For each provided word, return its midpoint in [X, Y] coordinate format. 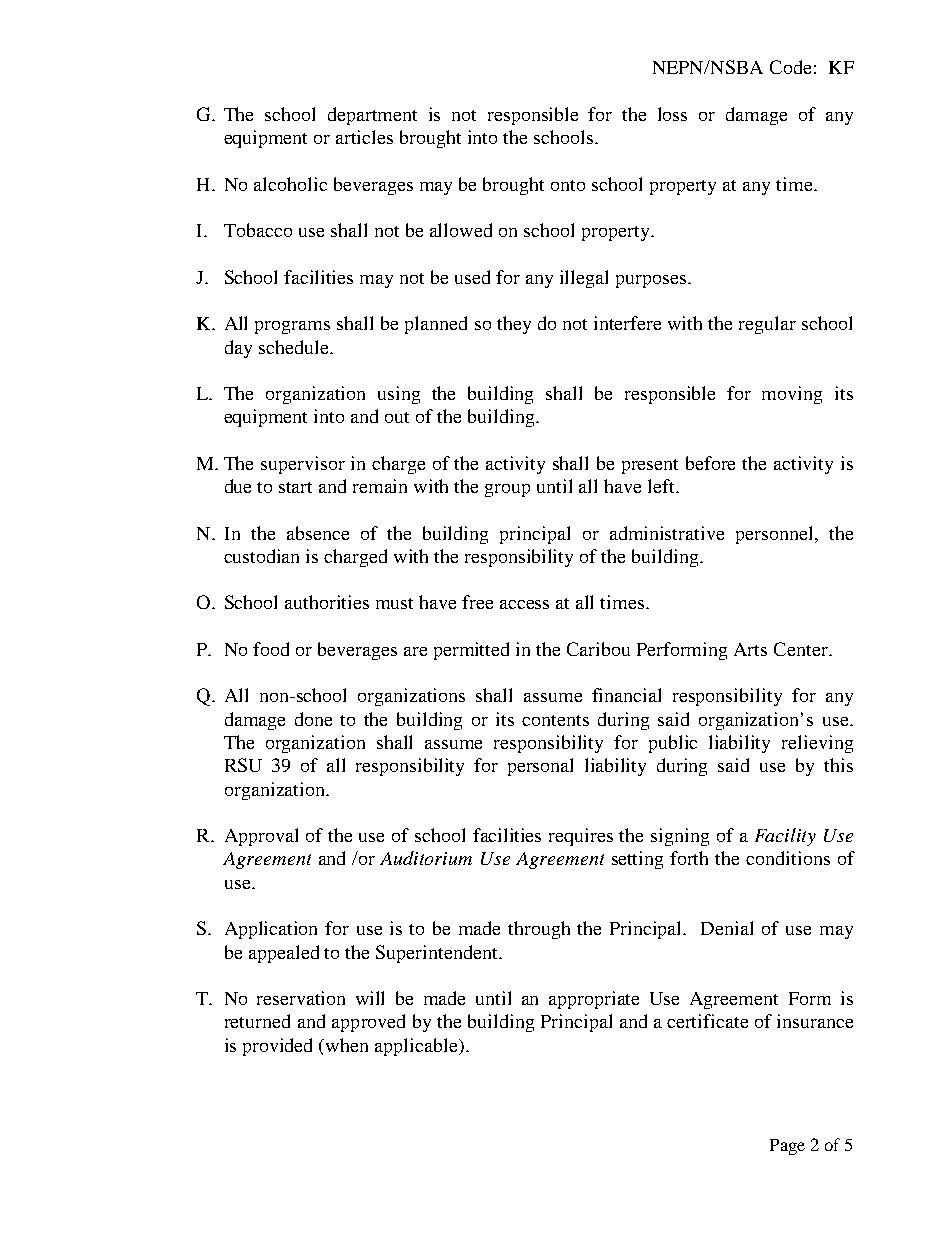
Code [790, 67]
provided [277, 1047]
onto [568, 185]
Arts [750, 649]
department [372, 116]
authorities [327, 602]
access [524, 604]
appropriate [594, 1000]
